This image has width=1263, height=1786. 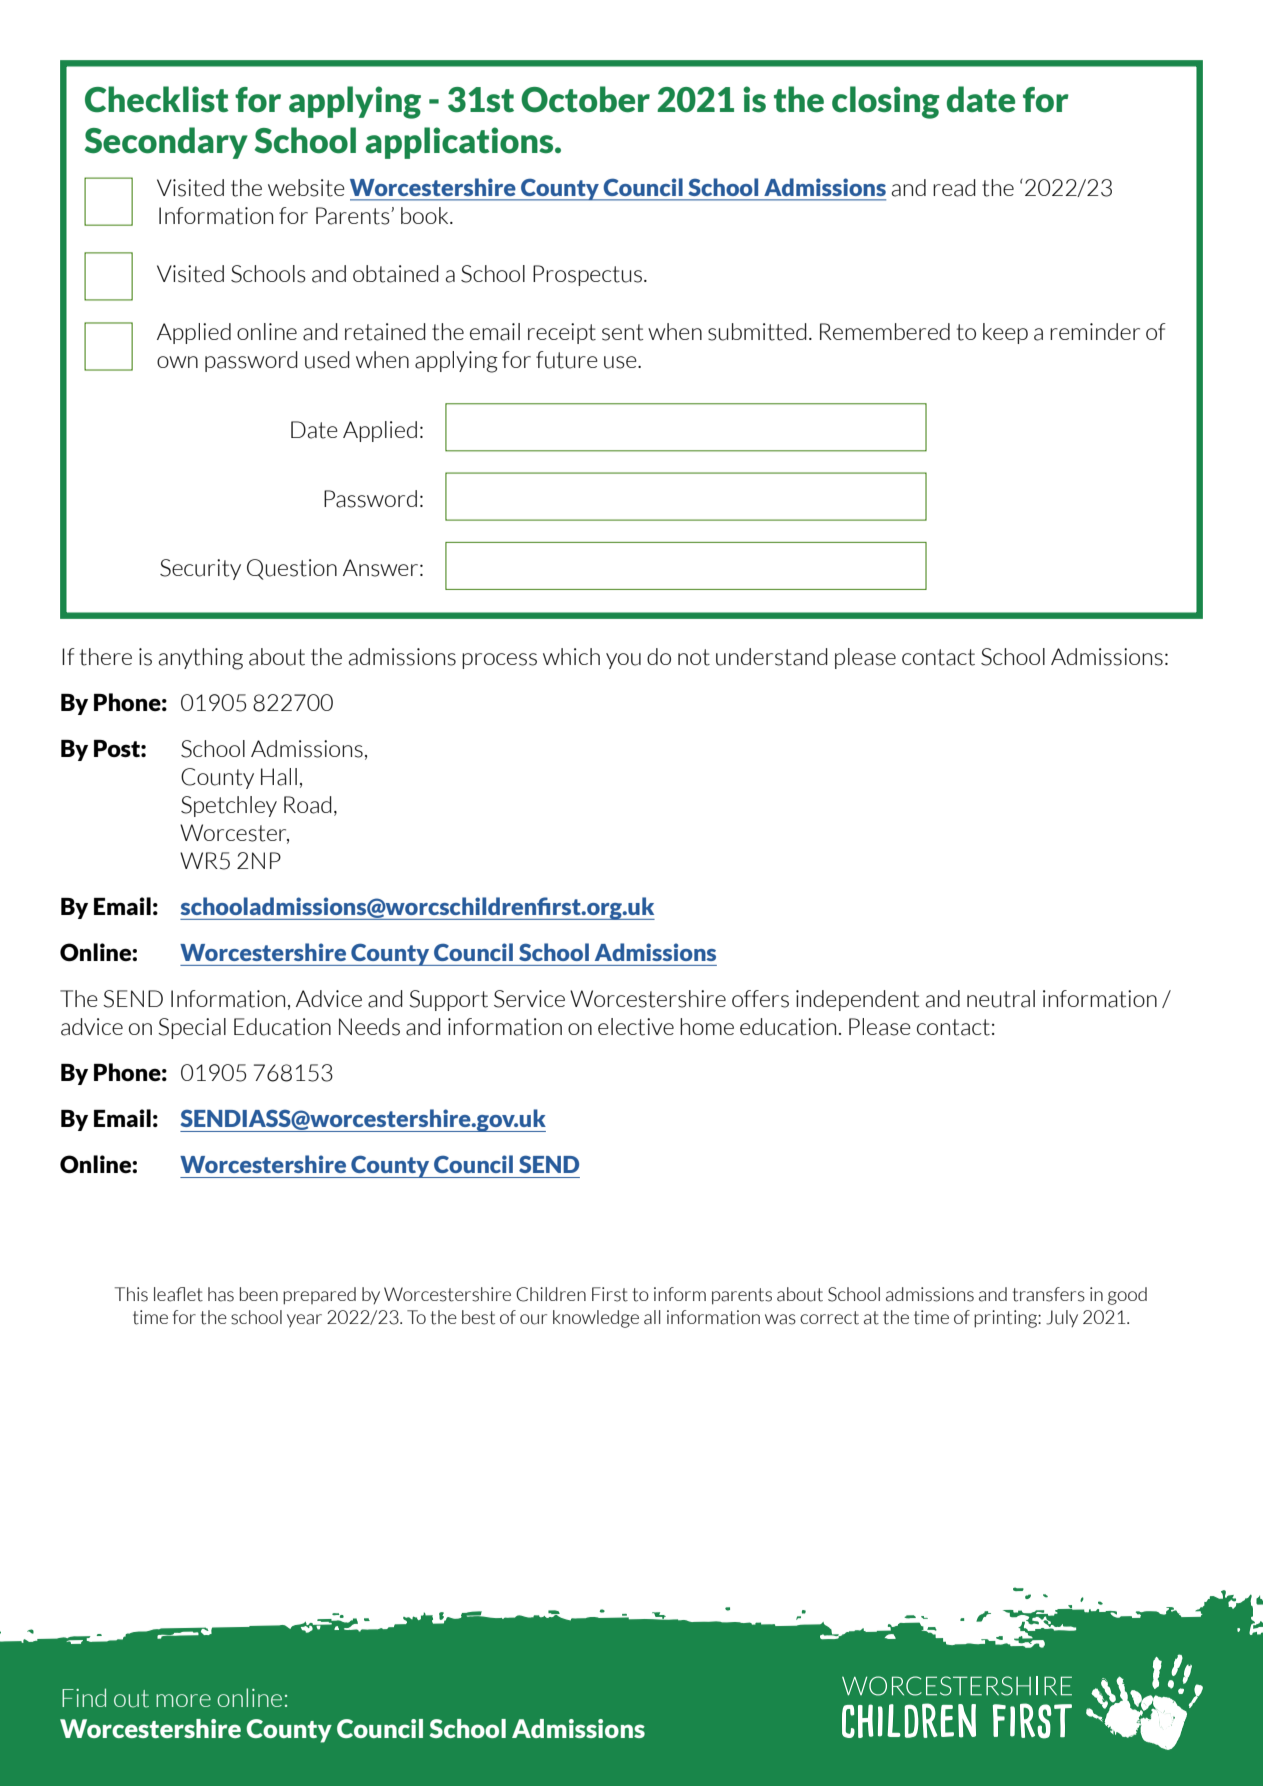 I want to click on more, so click(x=183, y=1700).
